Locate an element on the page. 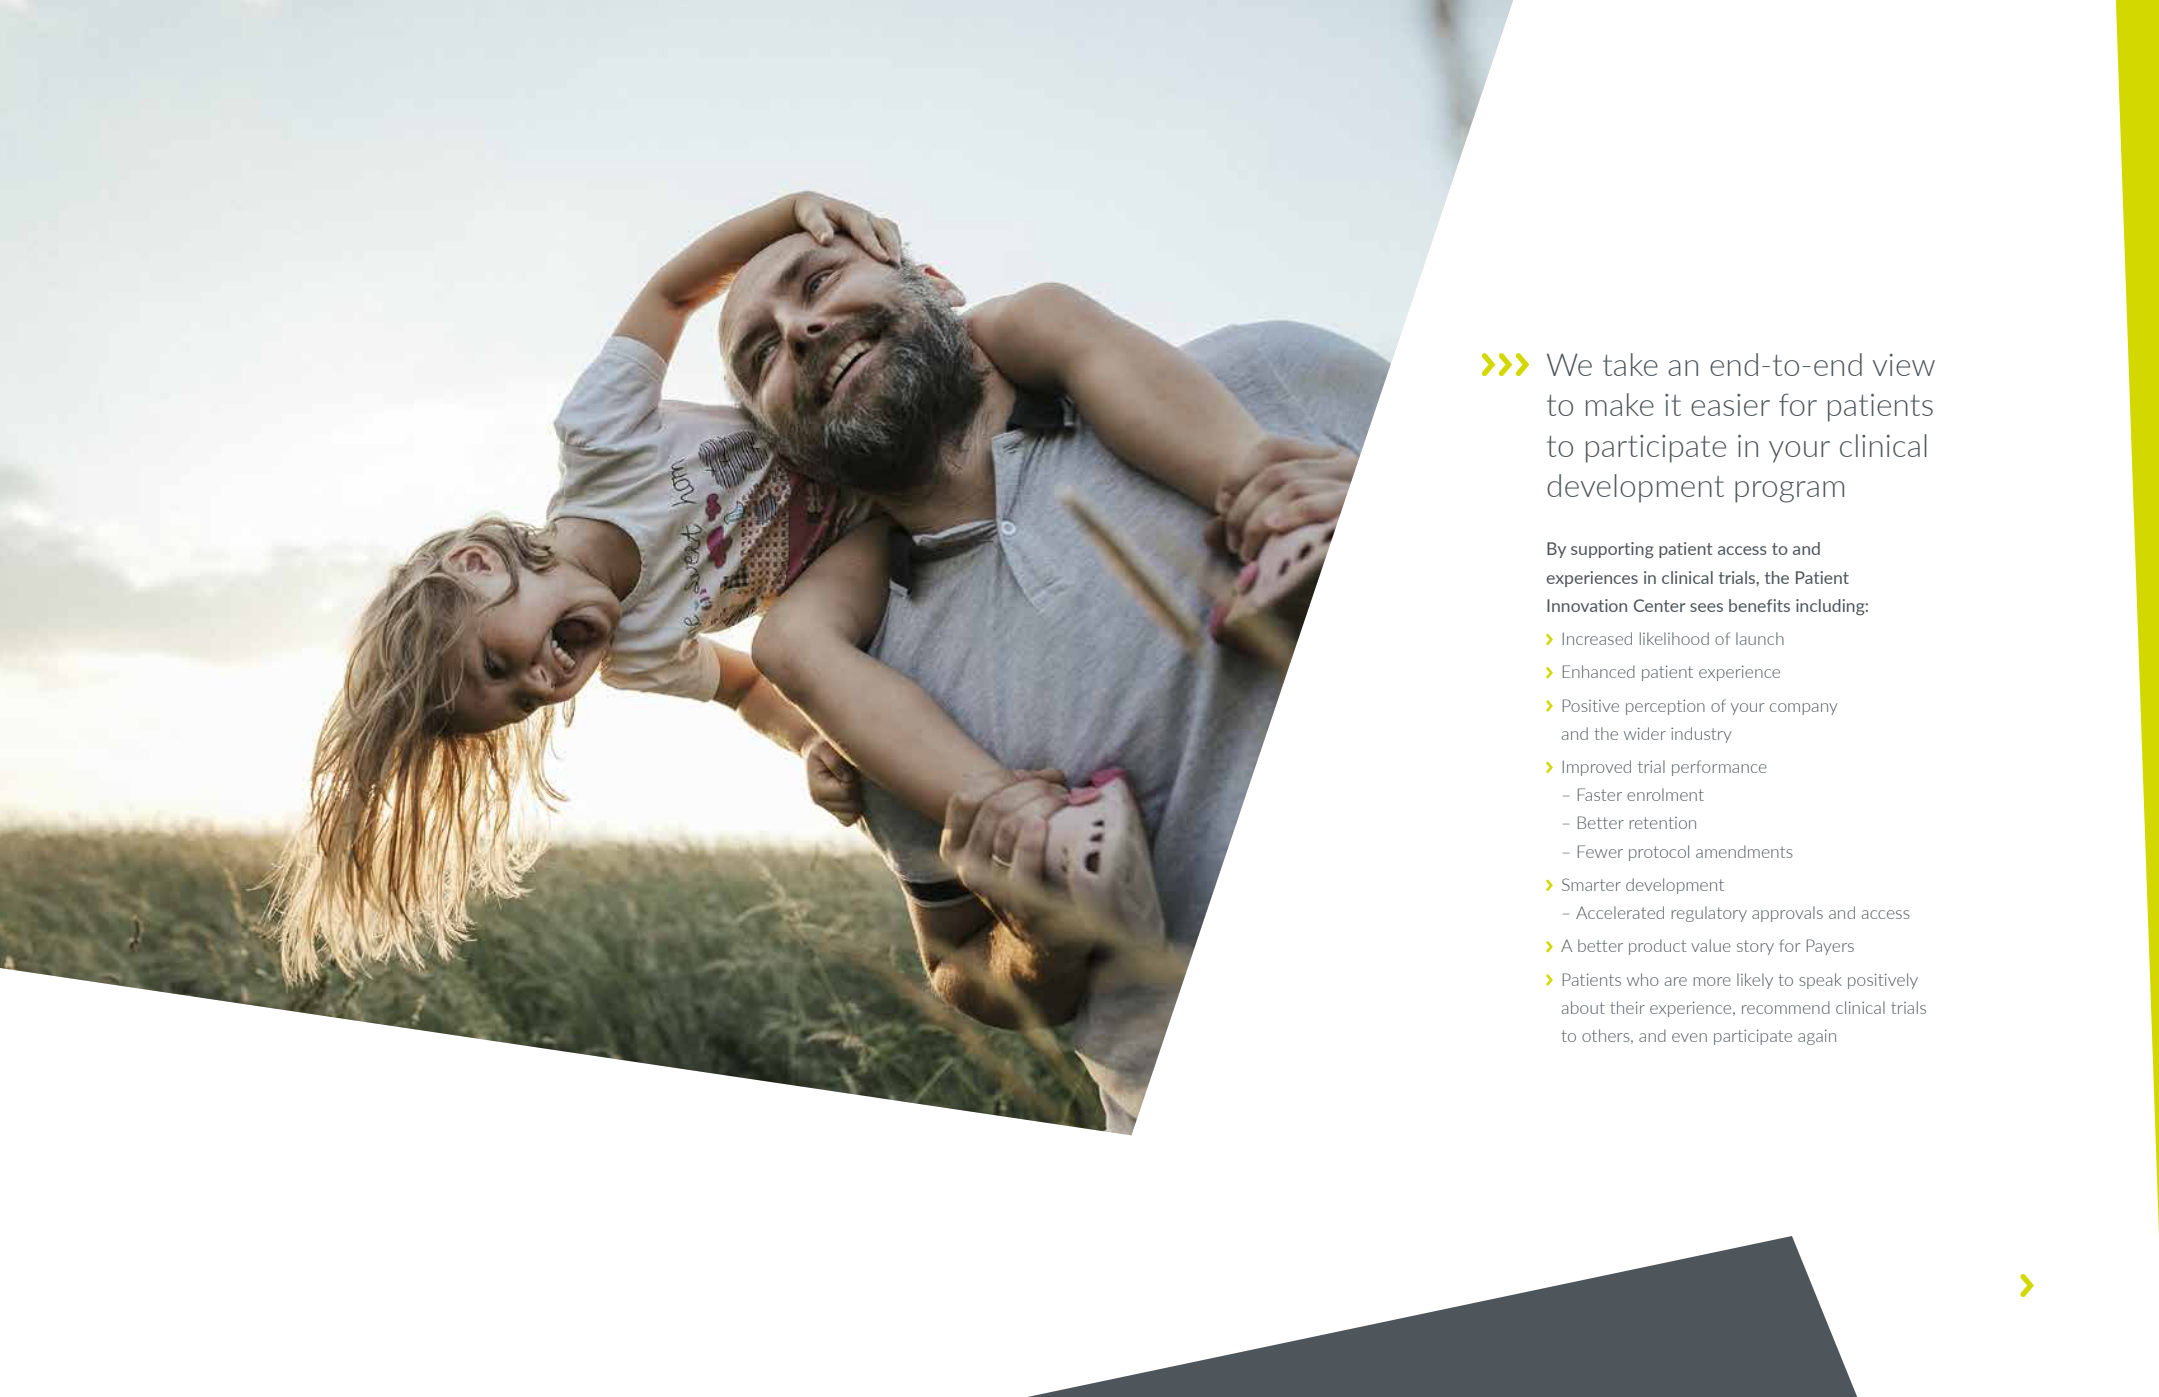 This document has width=2159, height=1397. view is located at coordinates (1904, 365).
